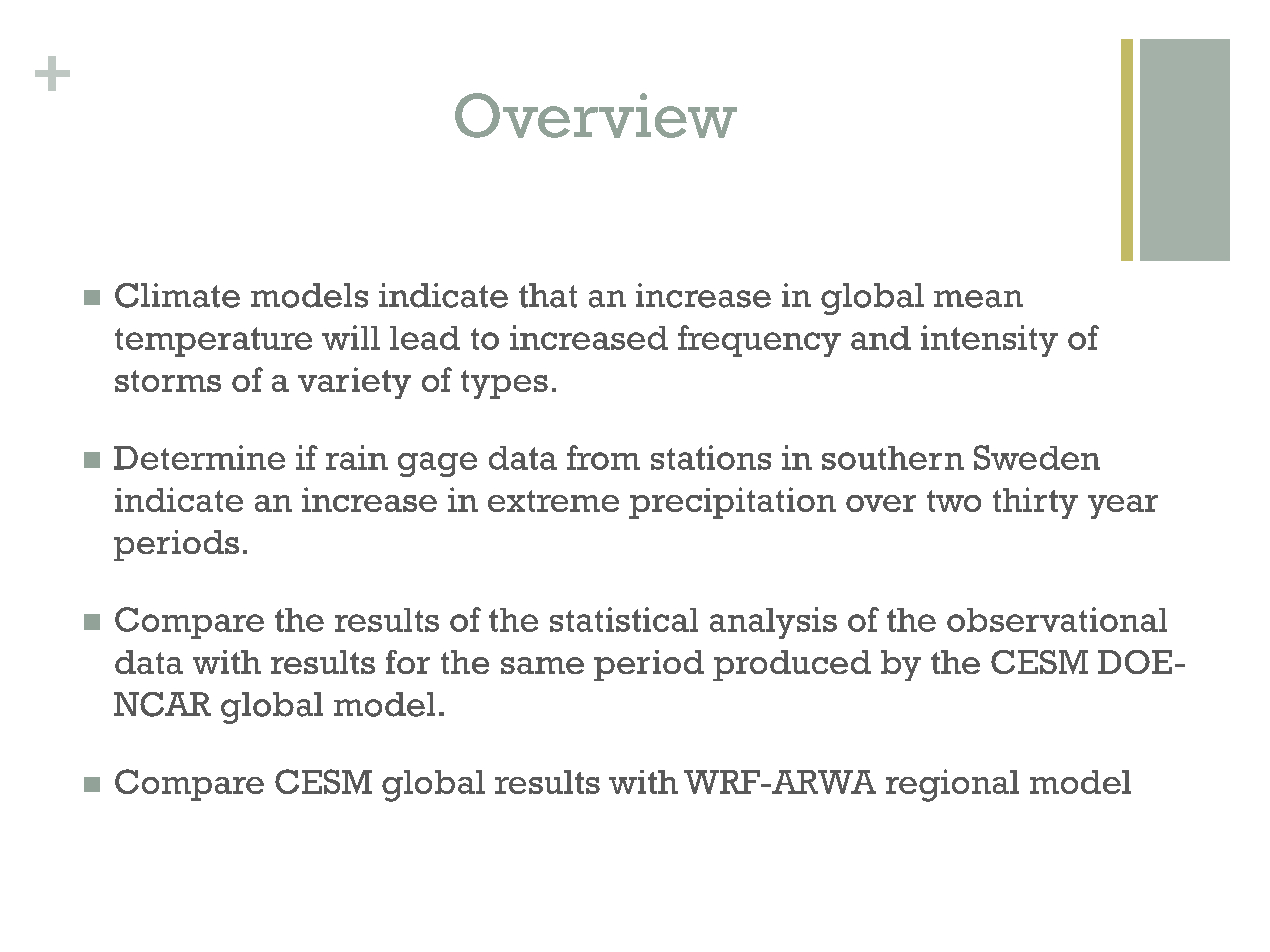 Image resolution: width=1270 pixels, height=952 pixels. I want to click on extreme, so click(553, 501).
